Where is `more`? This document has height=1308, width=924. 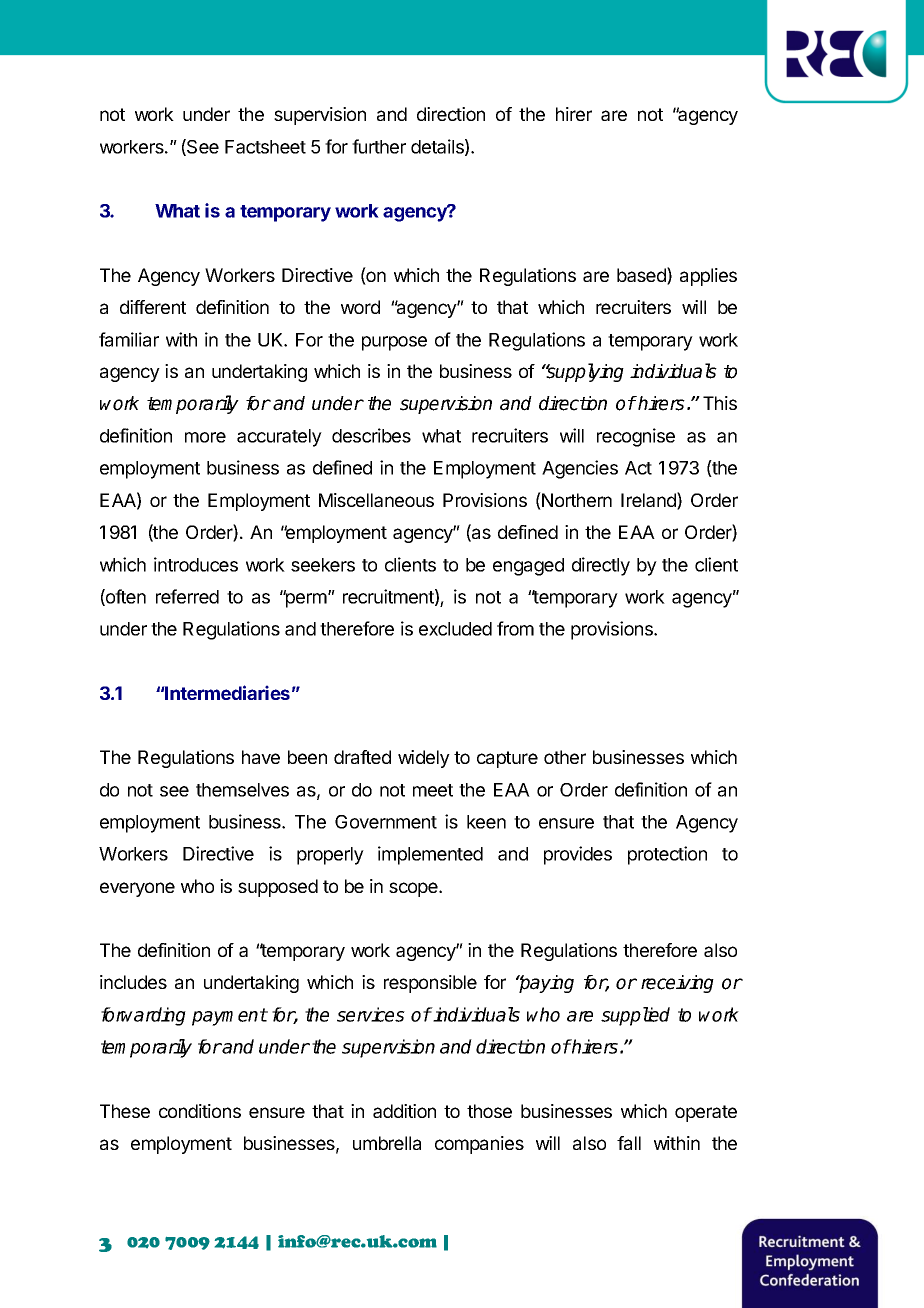
more is located at coordinates (205, 437).
